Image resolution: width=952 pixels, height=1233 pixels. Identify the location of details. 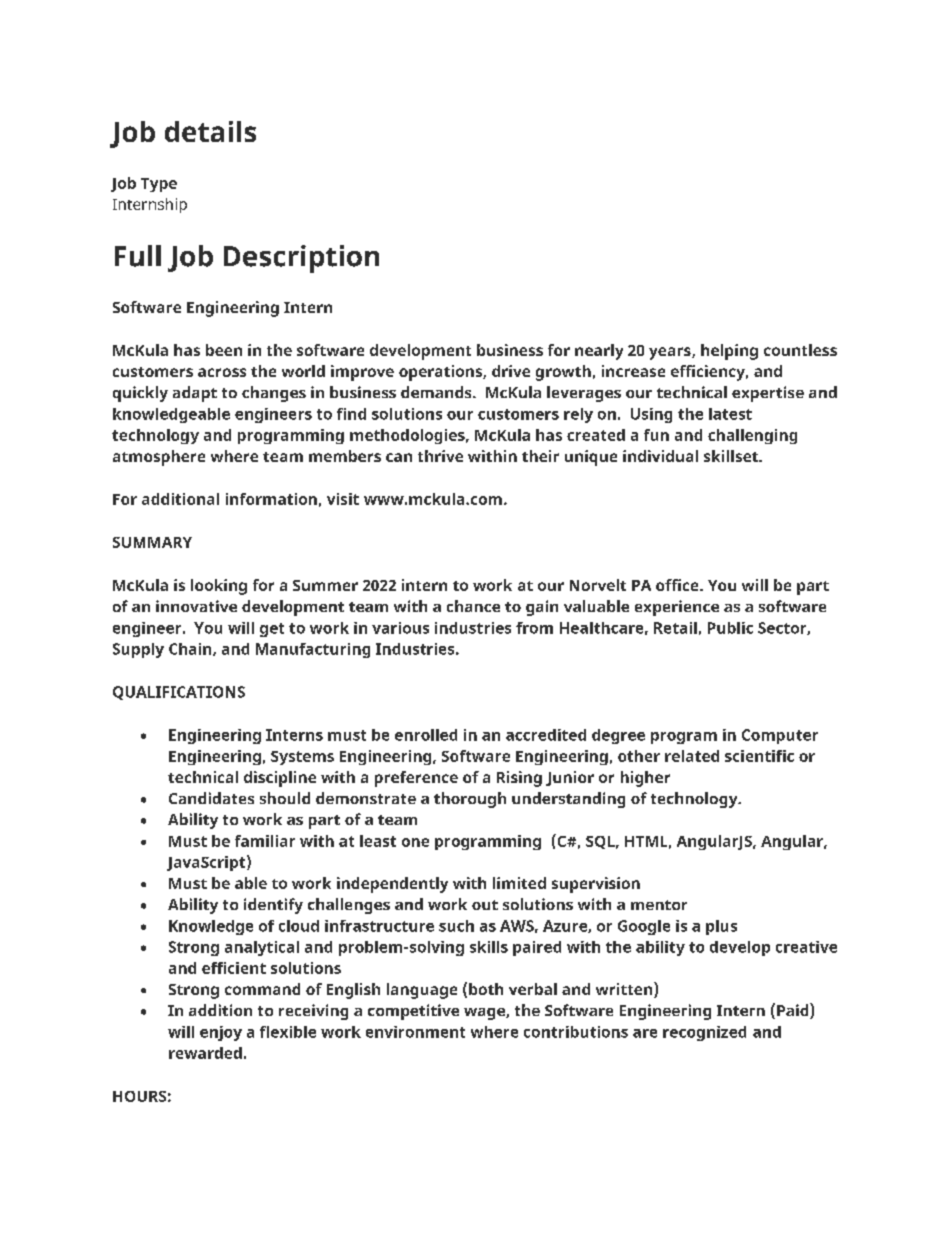
(210, 131).
